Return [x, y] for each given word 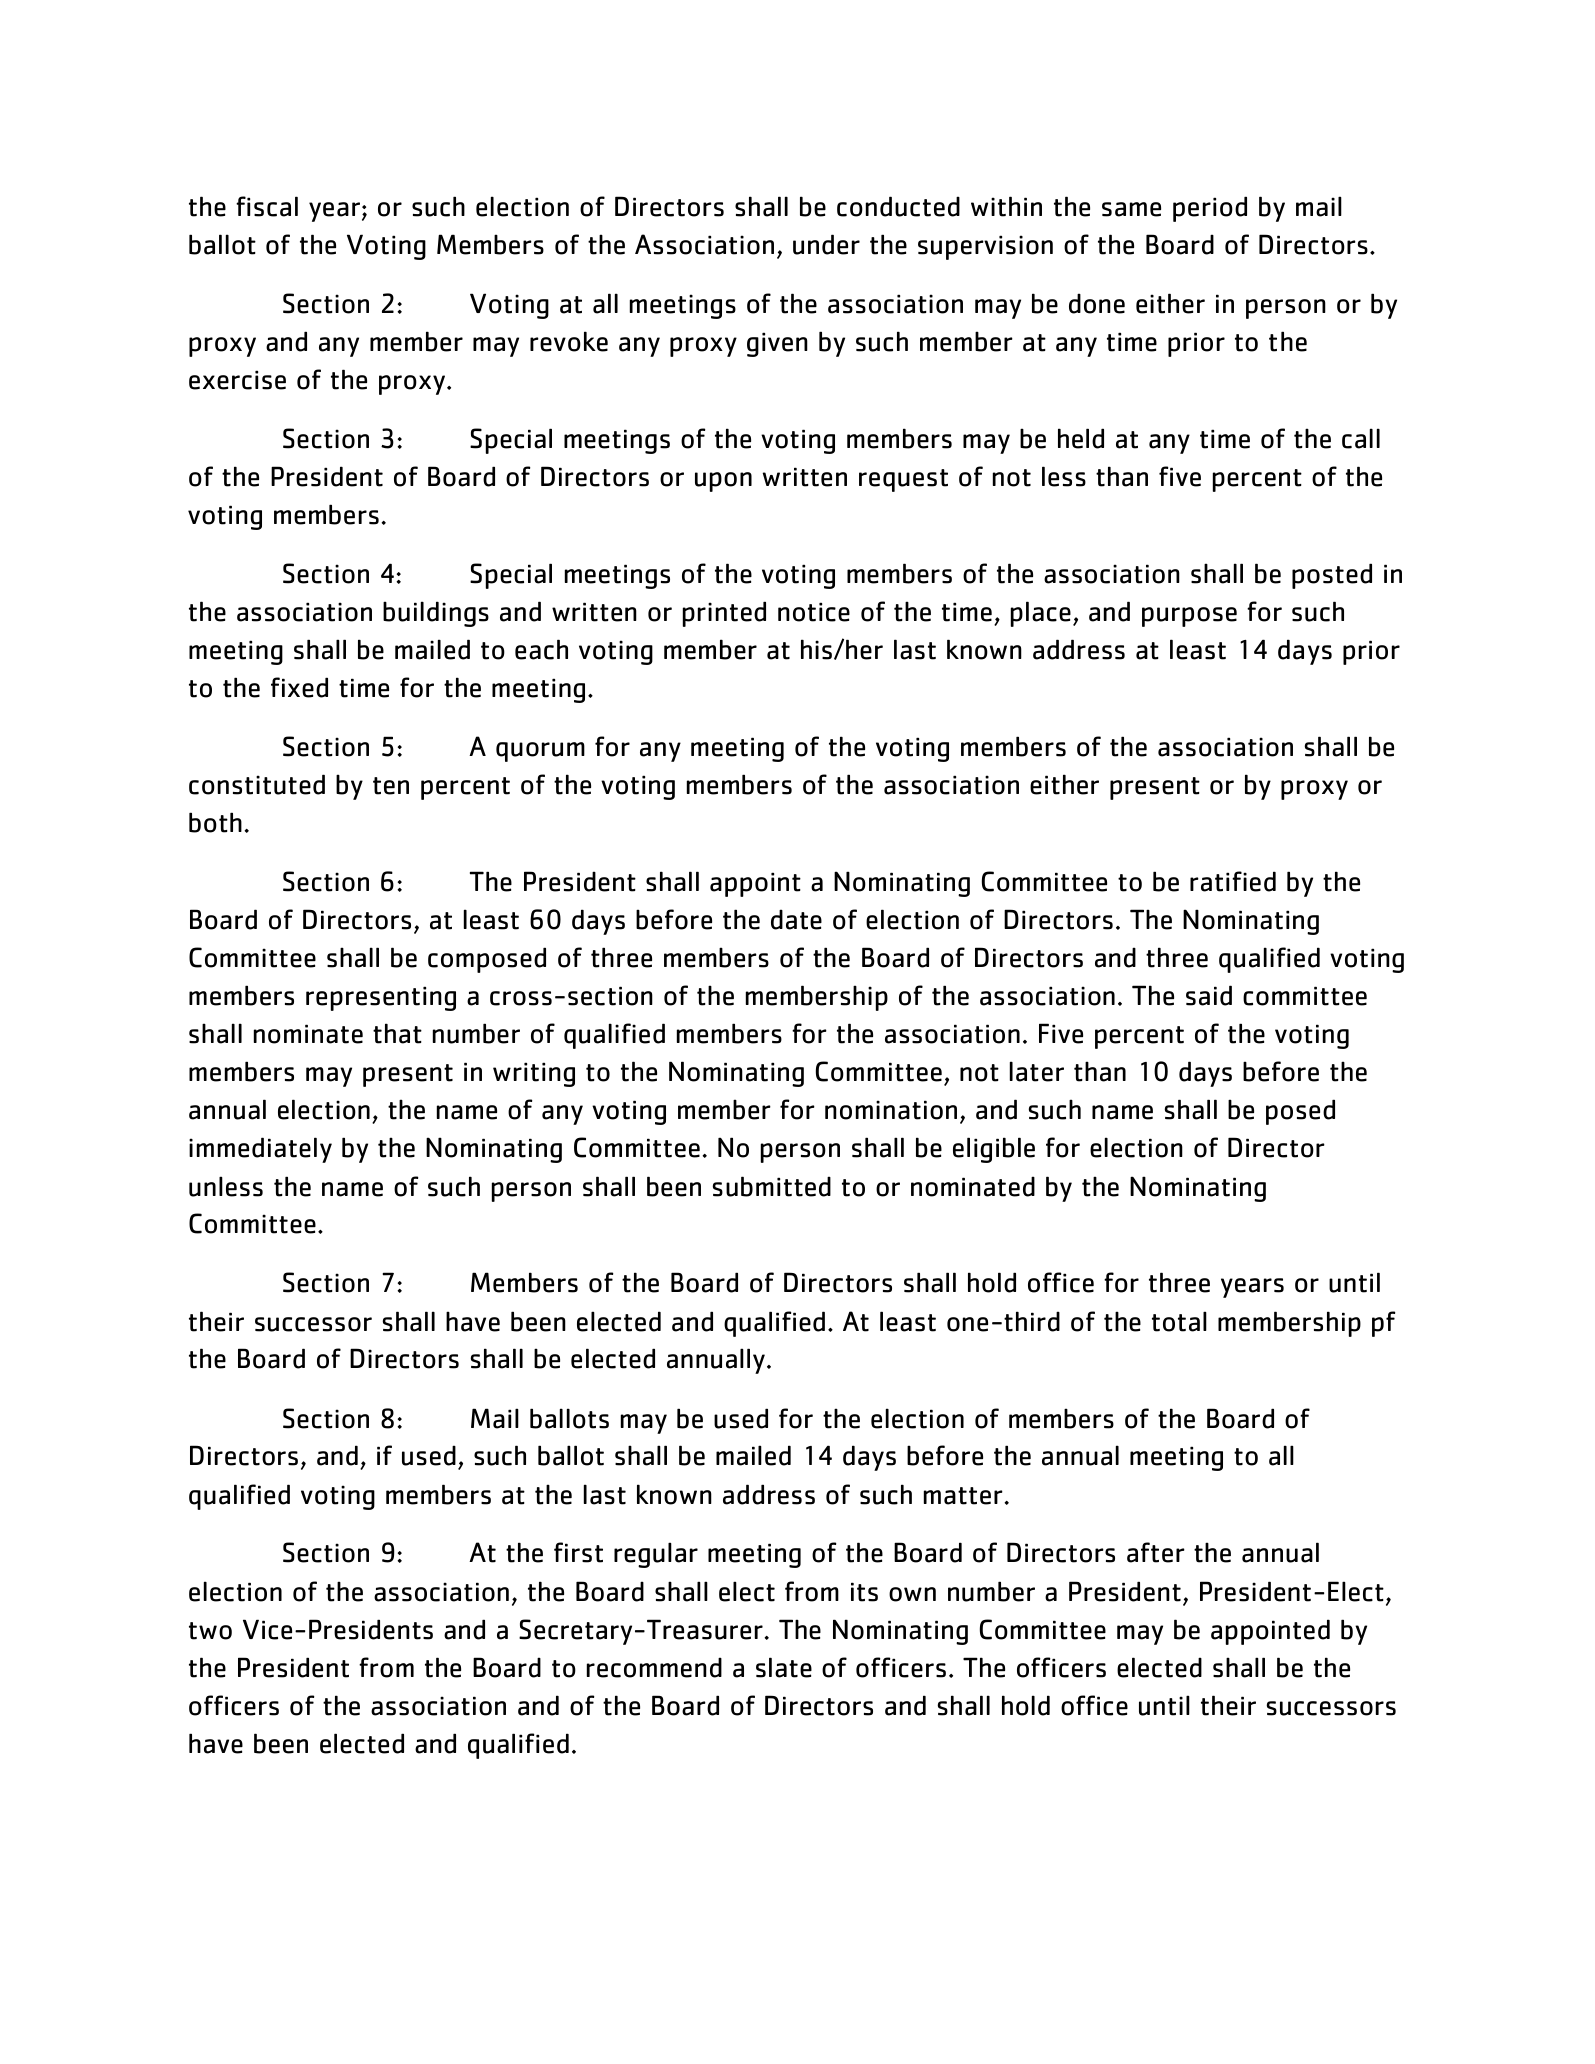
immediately [260, 1150]
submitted [772, 1186]
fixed [299, 687]
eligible [994, 1150]
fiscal [267, 206]
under [826, 244]
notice [814, 612]
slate [784, 1667]
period [1210, 209]
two [210, 1631]
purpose [1189, 617]
